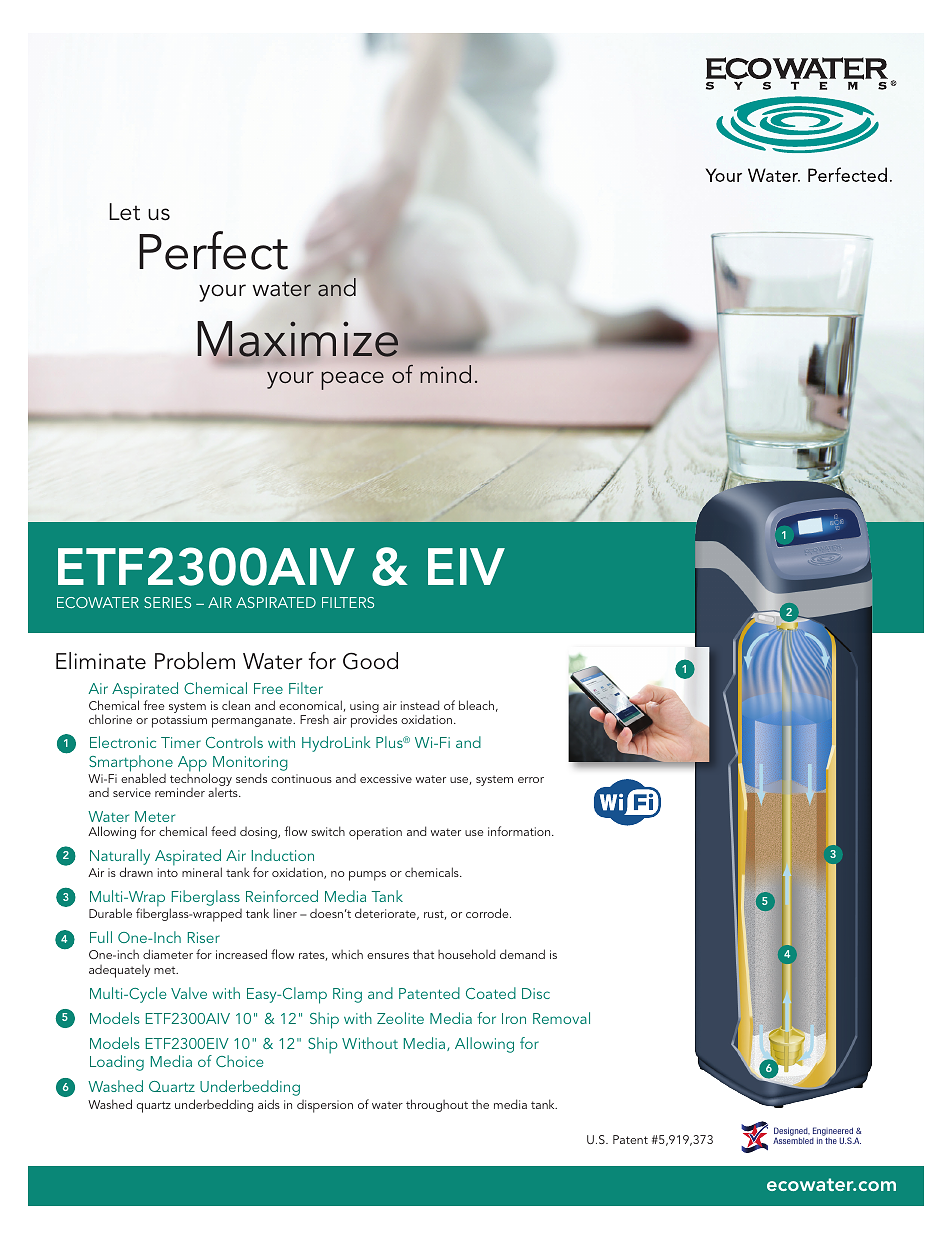 This page has width=952, height=1233. What do you see at coordinates (124, 212) in the page?
I see `Let` at bounding box center [124, 212].
